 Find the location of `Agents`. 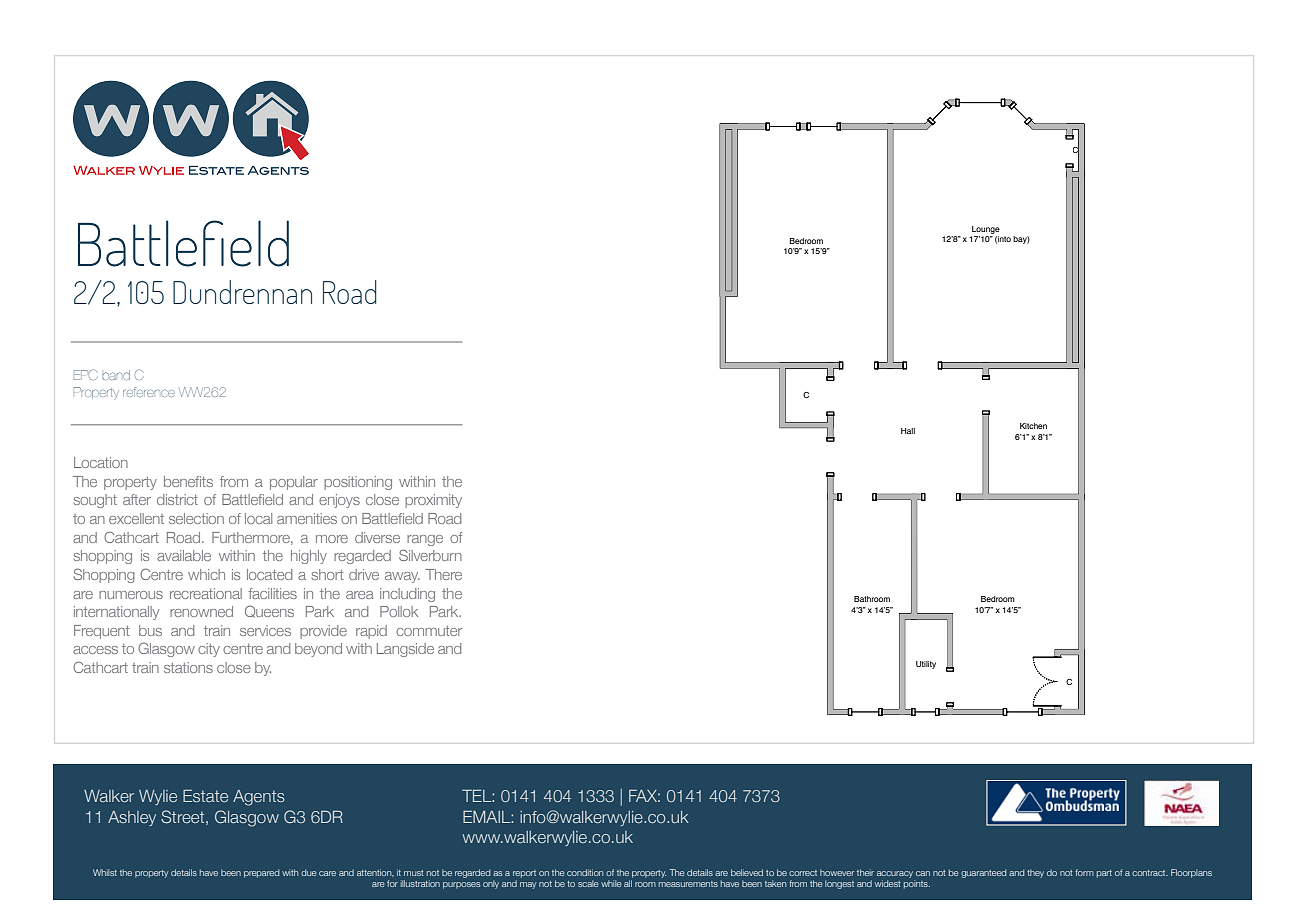

Agents is located at coordinates (259, 798).
